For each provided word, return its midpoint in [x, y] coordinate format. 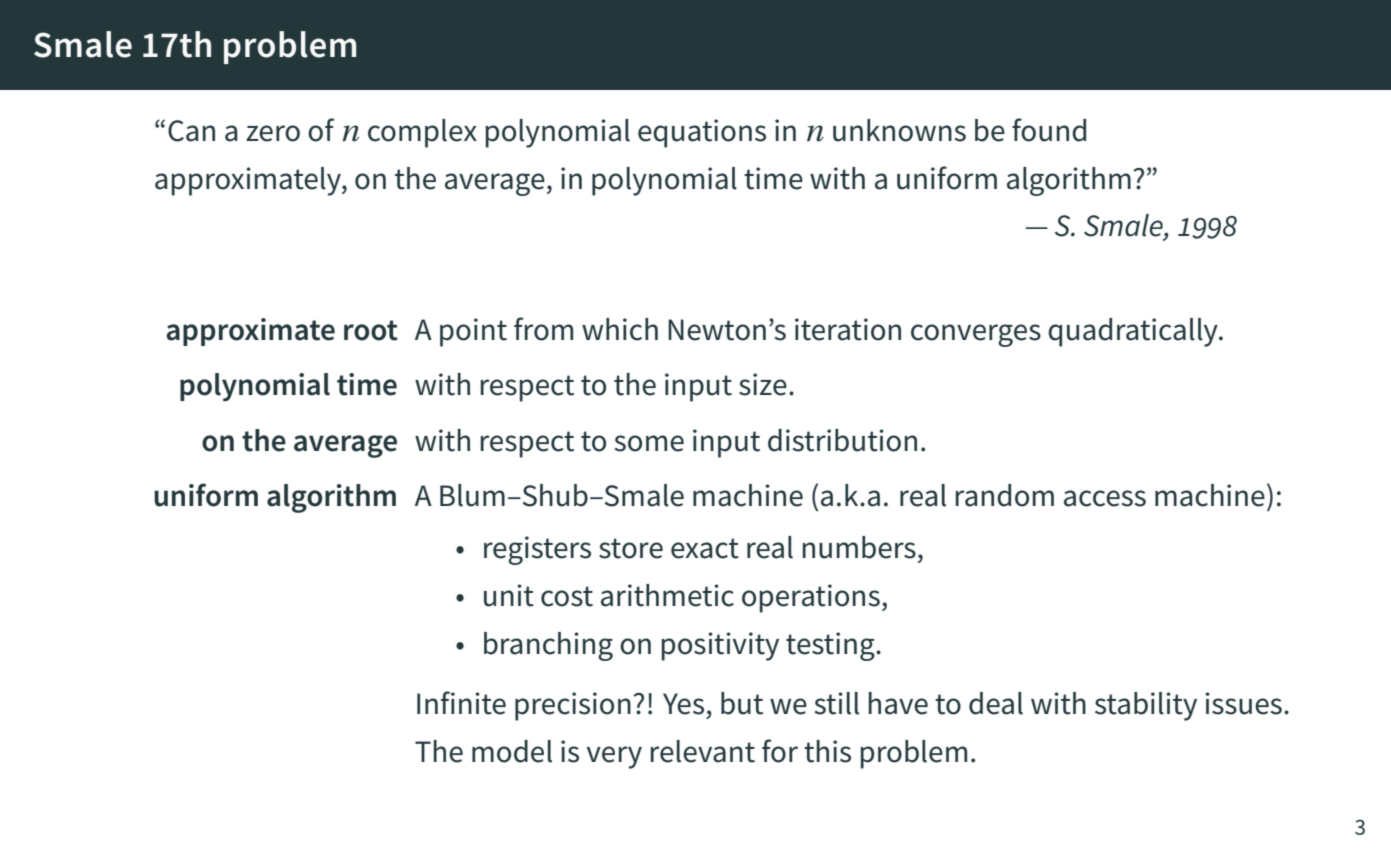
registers [537, 550]
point [473, 332]
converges [976, 335]
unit [509, 595]
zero [273, 133]
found [1049, 130]
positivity [720, 646]
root [371, 330]
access [1105, 498]
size [763, 384]
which [620, 329]
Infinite [461, 703]
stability [1146, 706]
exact [705, 548]
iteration [848, 329]
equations [702, 133]
